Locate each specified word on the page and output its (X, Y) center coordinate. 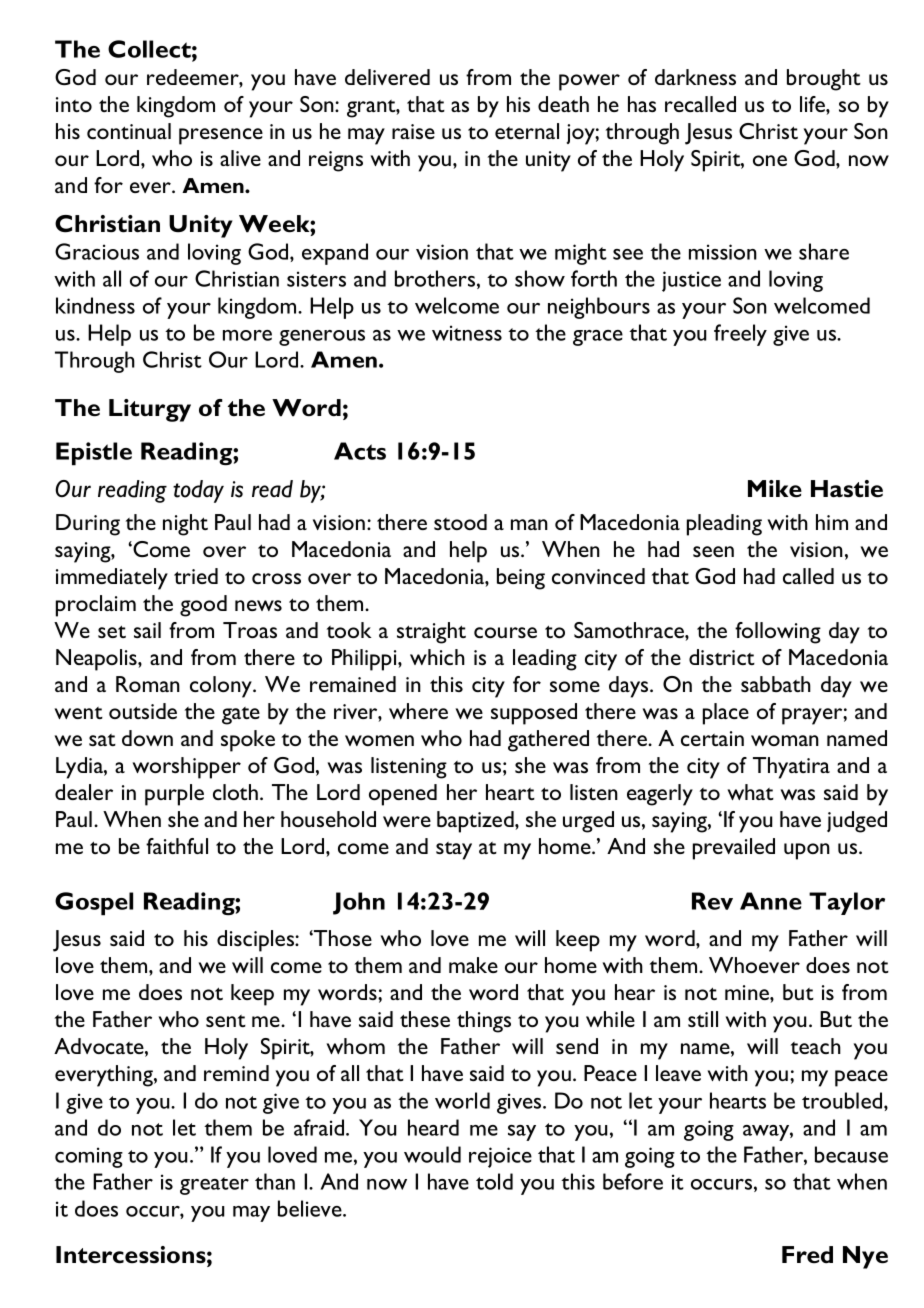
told (494, 1181)
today (198, 491)
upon (807, 851)
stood (460, 522)
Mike (775, 488)
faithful (177, 846)
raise (413, 131)
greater (214, 1186)
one (770, 160)
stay (454, 851)
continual (129, 131)
